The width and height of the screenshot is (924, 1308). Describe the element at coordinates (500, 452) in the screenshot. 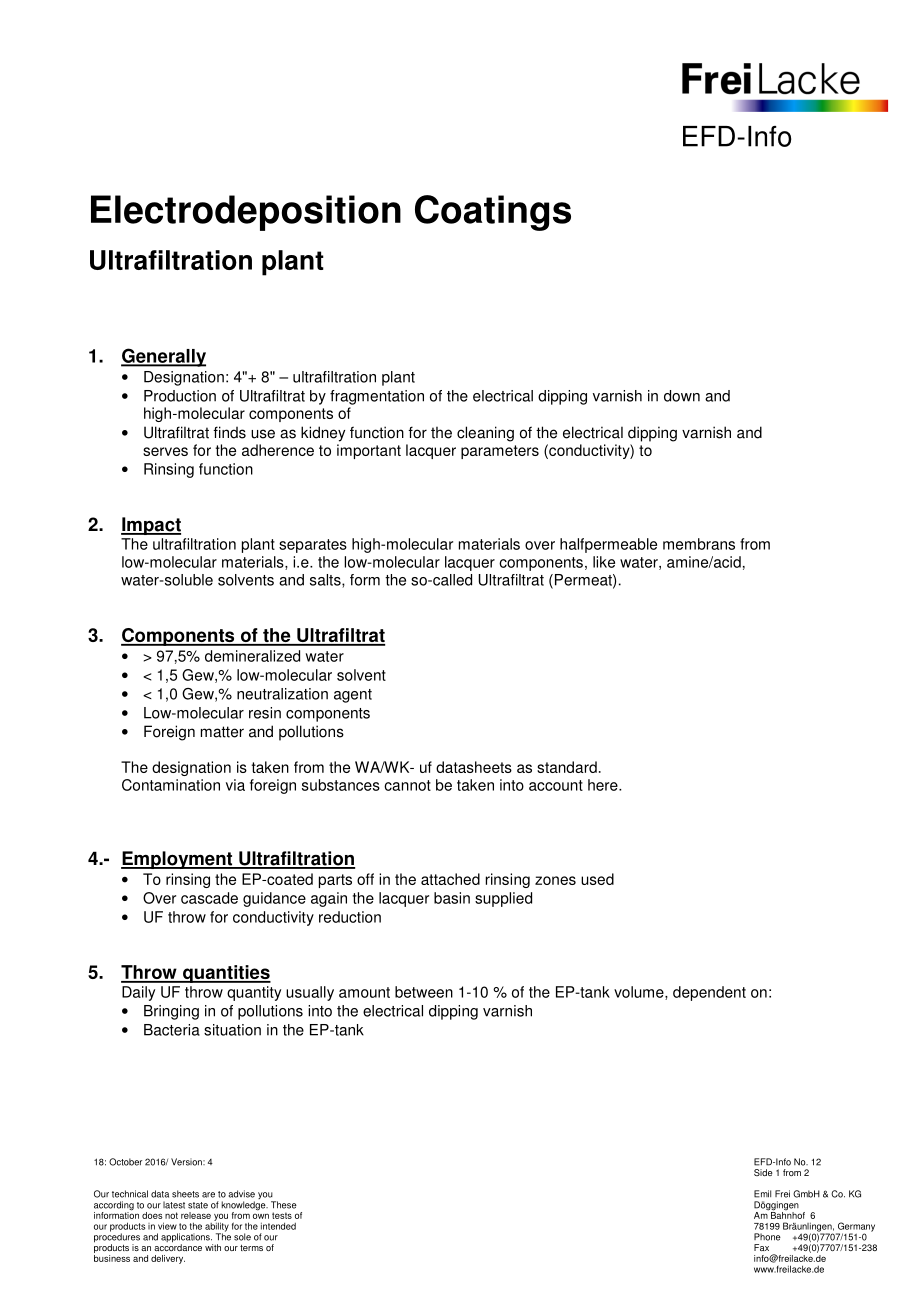

I see `parameters` at that location.
